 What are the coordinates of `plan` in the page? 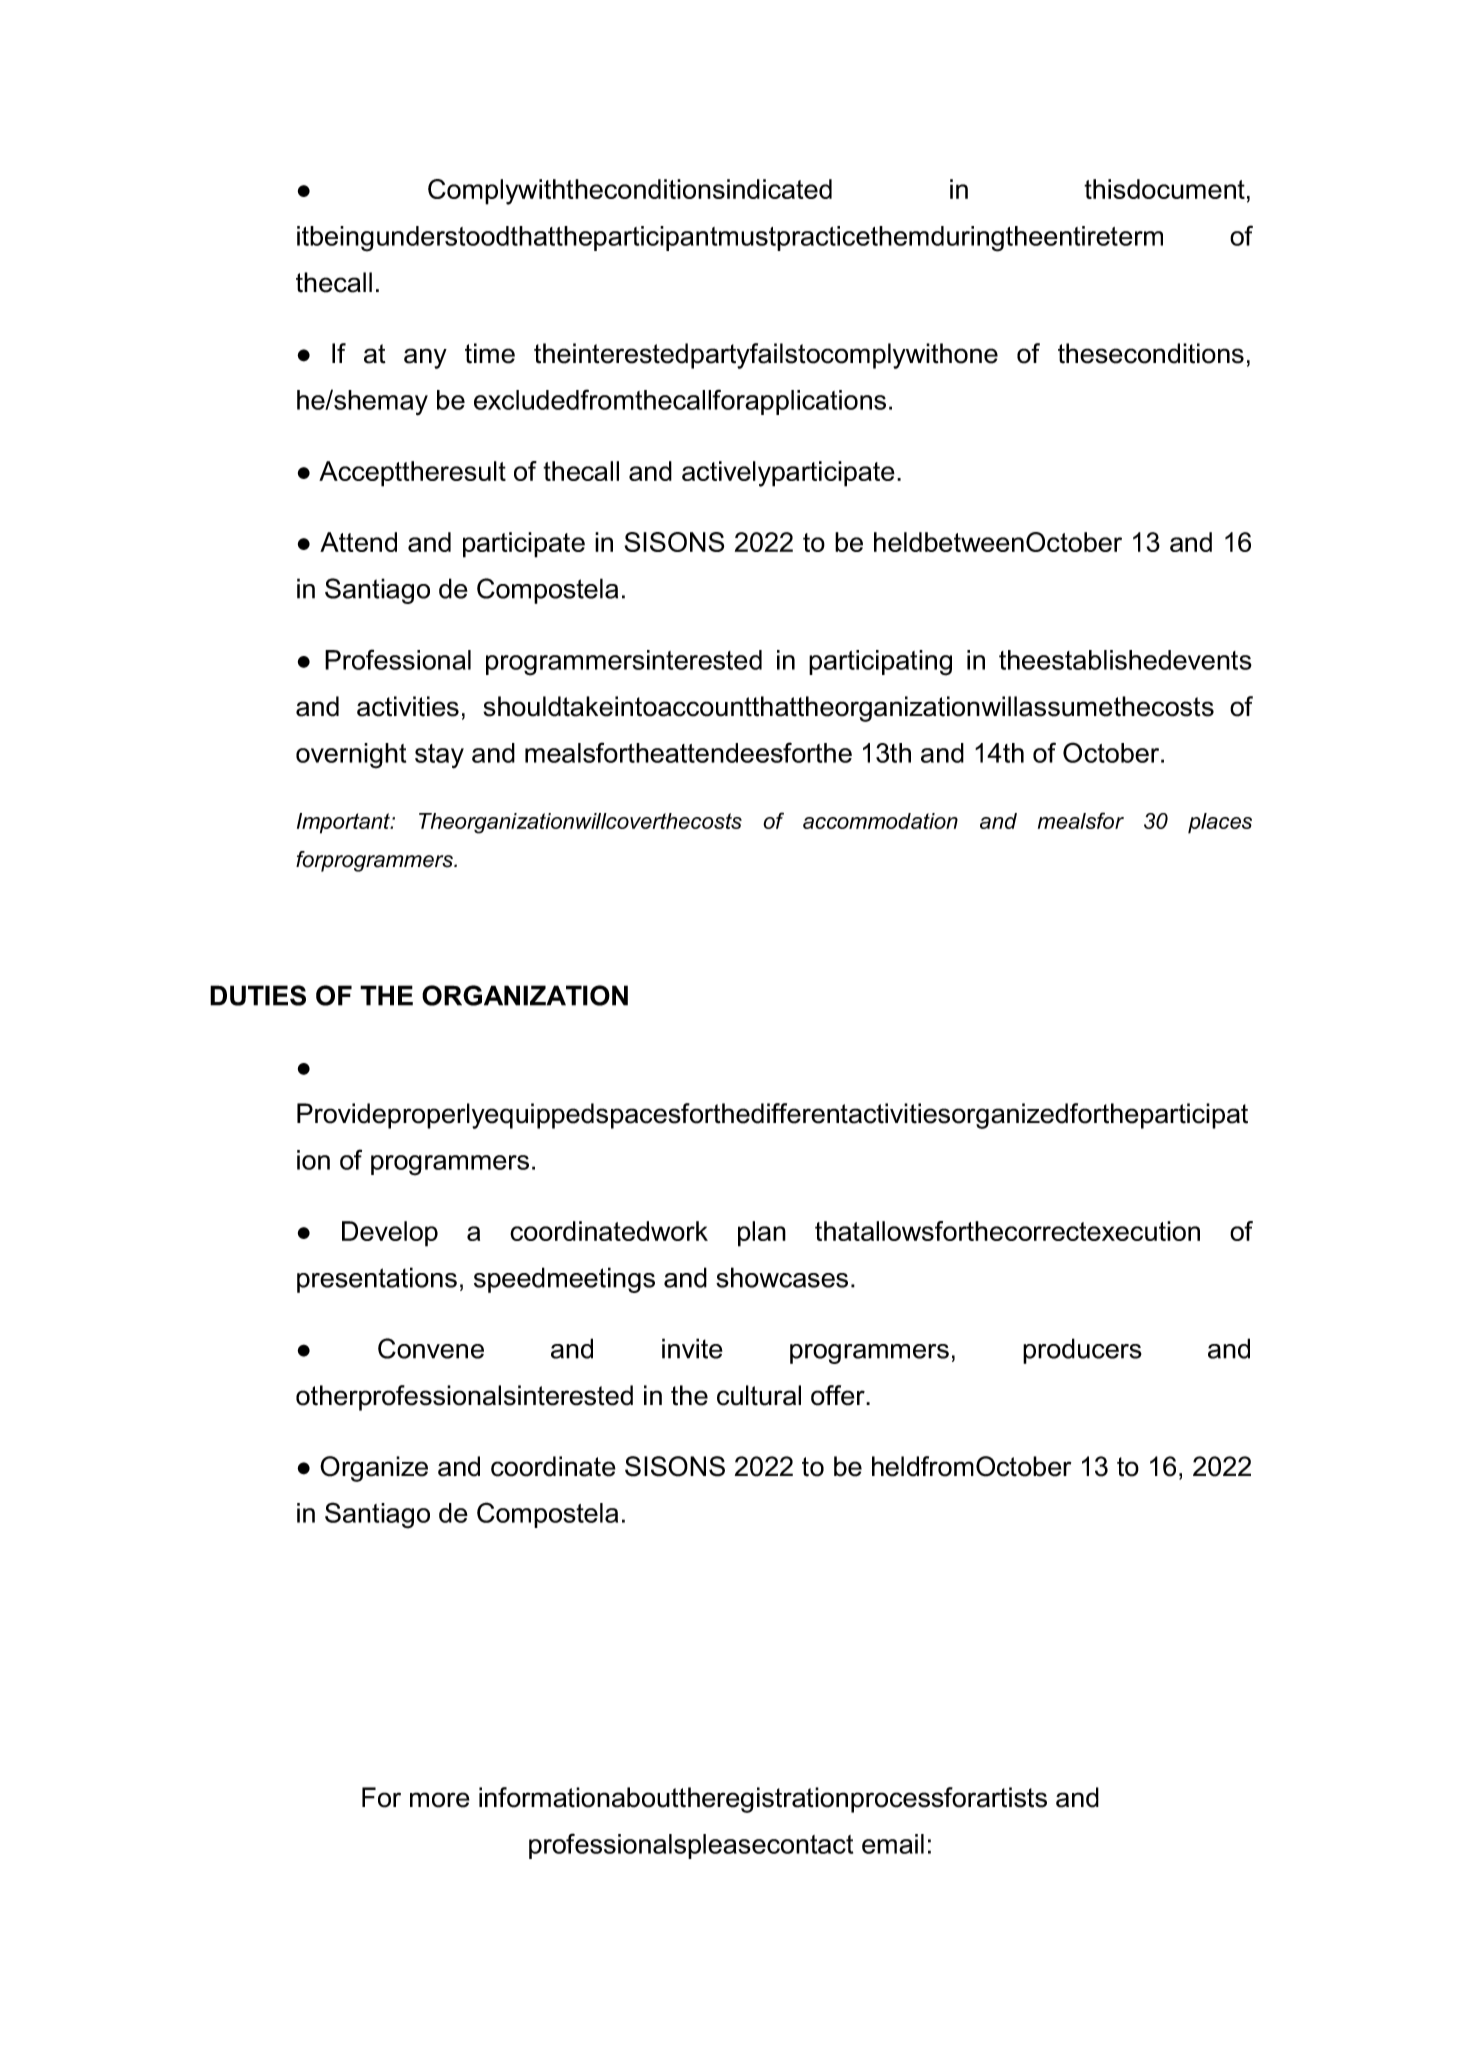 It's located at (762, 1234).
